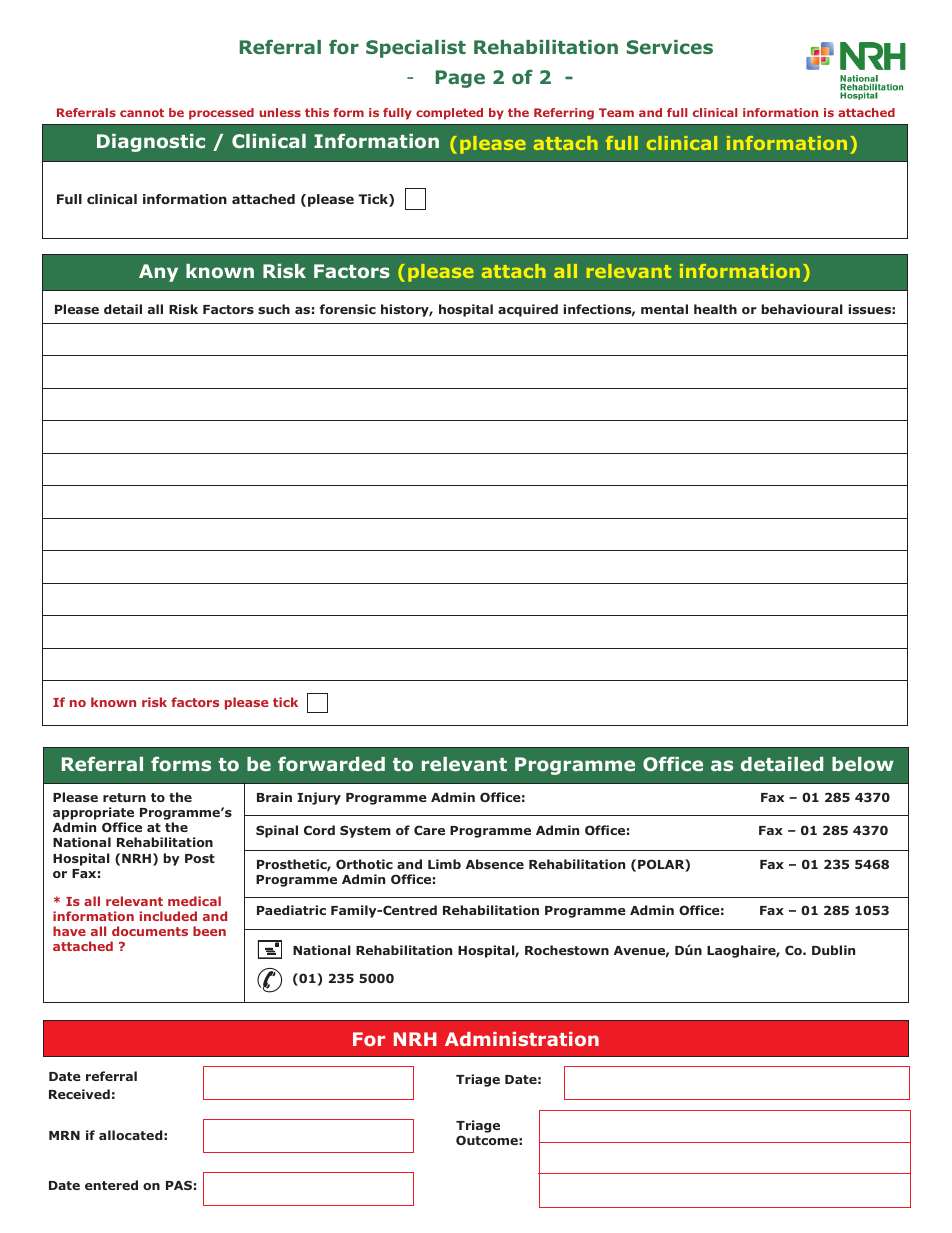 The height and width of the document is (1233, 952). I want to click on Page, so click(460, 79).
